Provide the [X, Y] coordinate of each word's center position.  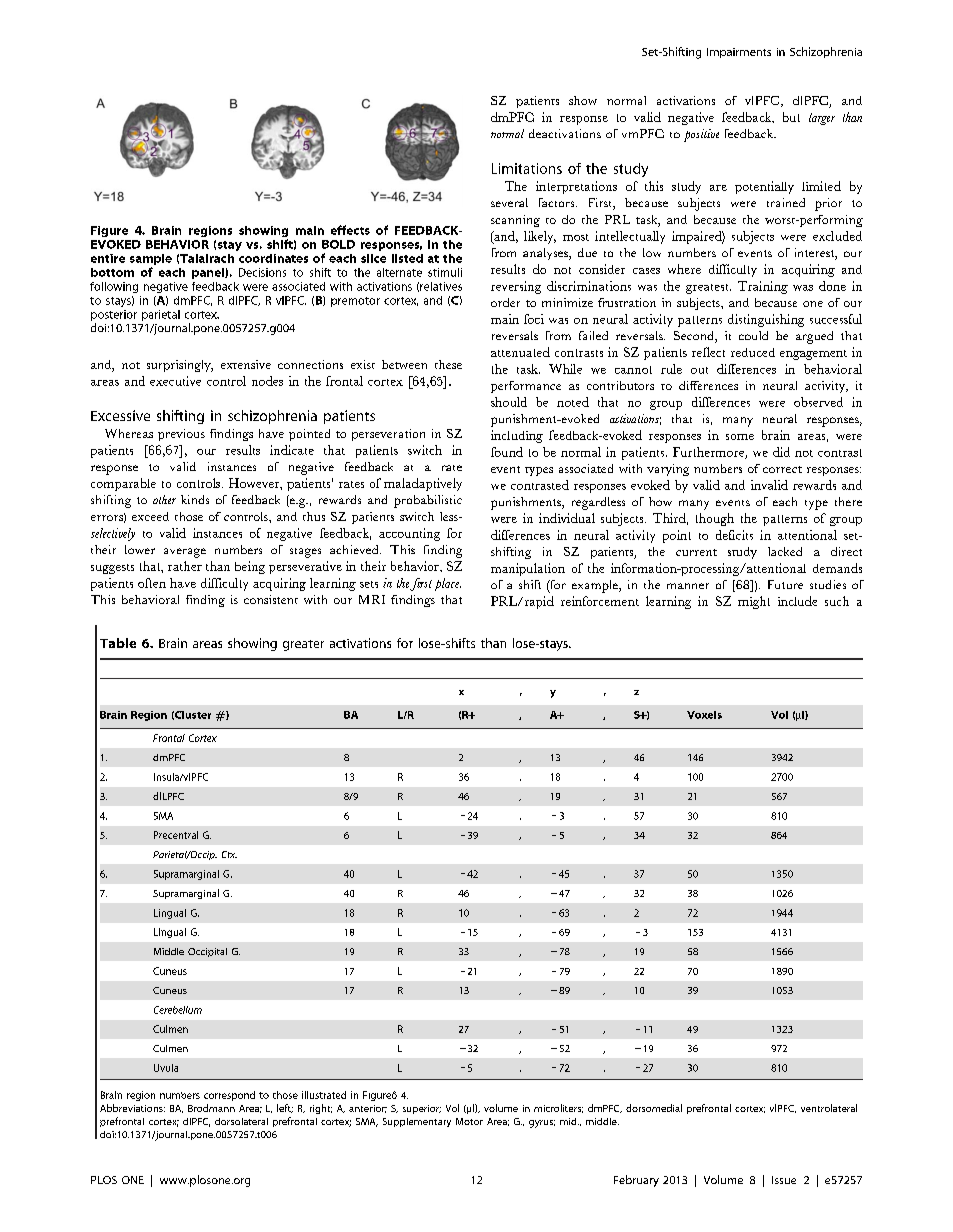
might [754, 602]
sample [151, 259]
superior [422, 1109]
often [152, 583]
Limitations [527, 168]
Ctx [229, 854]
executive [175, 381]
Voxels [704, 715]
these [448, 364]
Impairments [739, 53]
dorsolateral [241, 1121]
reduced [753, 352]
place [448, 584]
